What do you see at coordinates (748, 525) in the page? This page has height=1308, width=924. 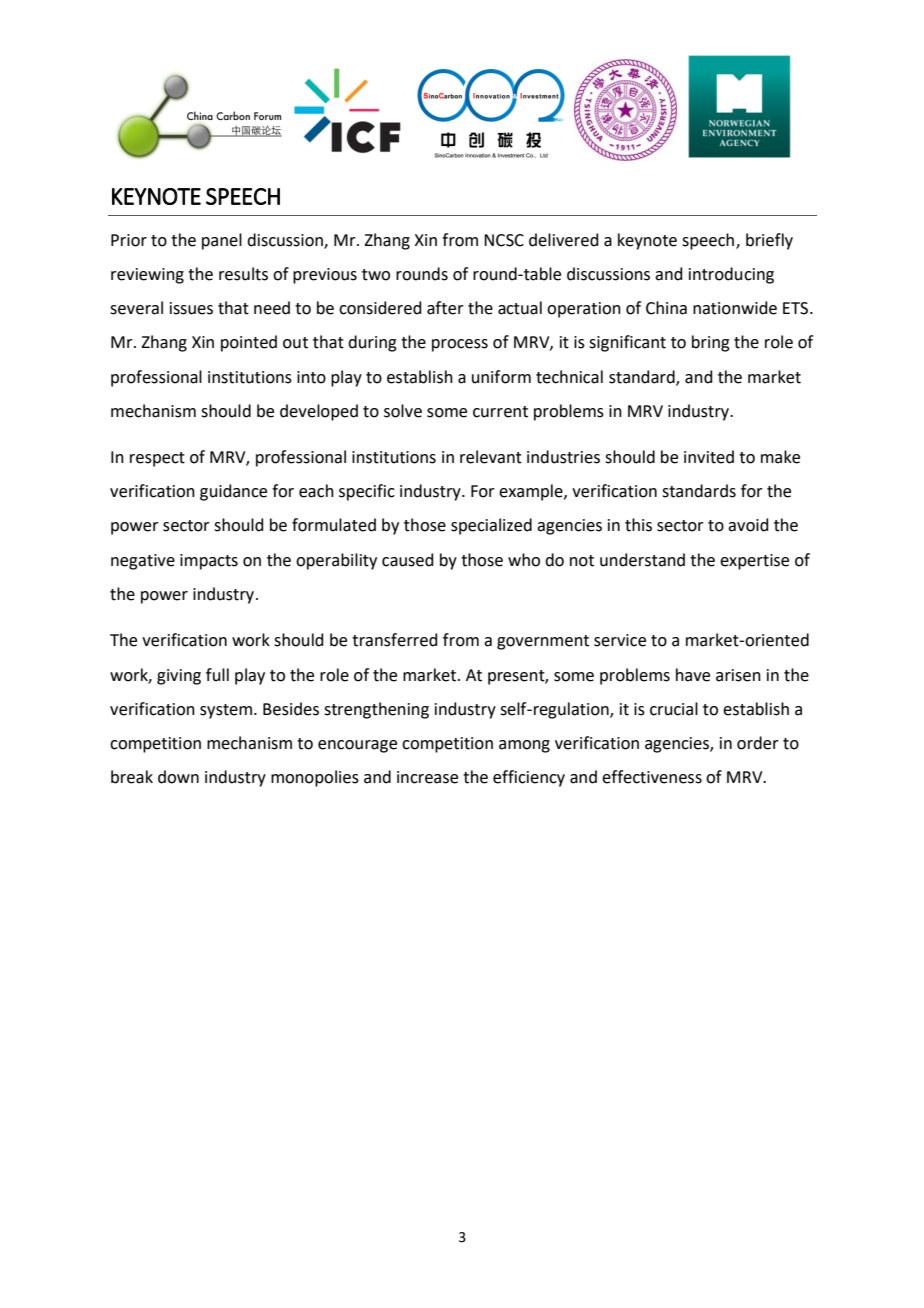 I see `avoid` at bounding box center [748, 525].
